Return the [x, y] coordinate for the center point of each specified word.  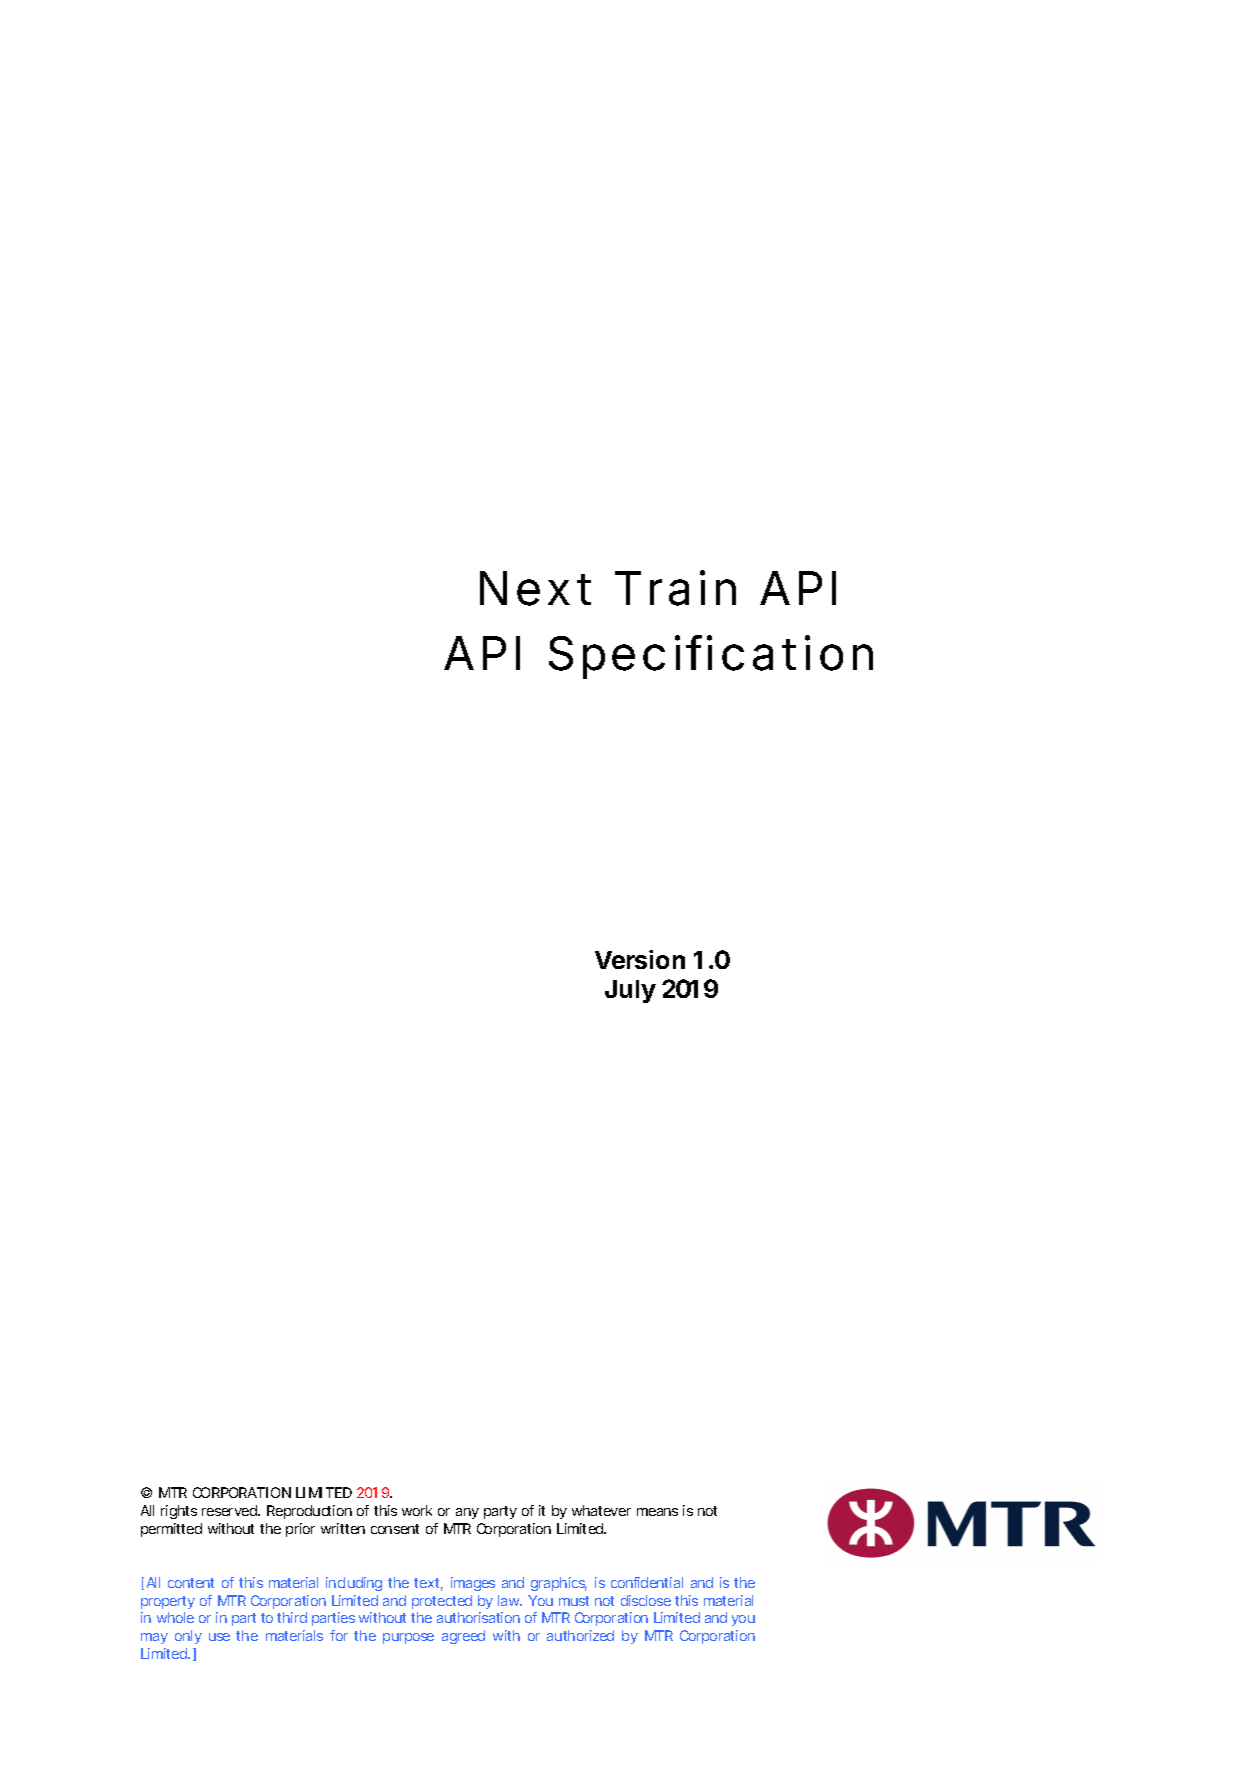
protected [442, 1602]
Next [535, 588]
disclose [646, 1600]
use [219, 1637]
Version [640, 959]
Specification [711, 657]
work [417, 1510]
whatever [601, 1510]
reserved [230, 1510]
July [630, 991]
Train [675, 588]
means [657, 1512]
